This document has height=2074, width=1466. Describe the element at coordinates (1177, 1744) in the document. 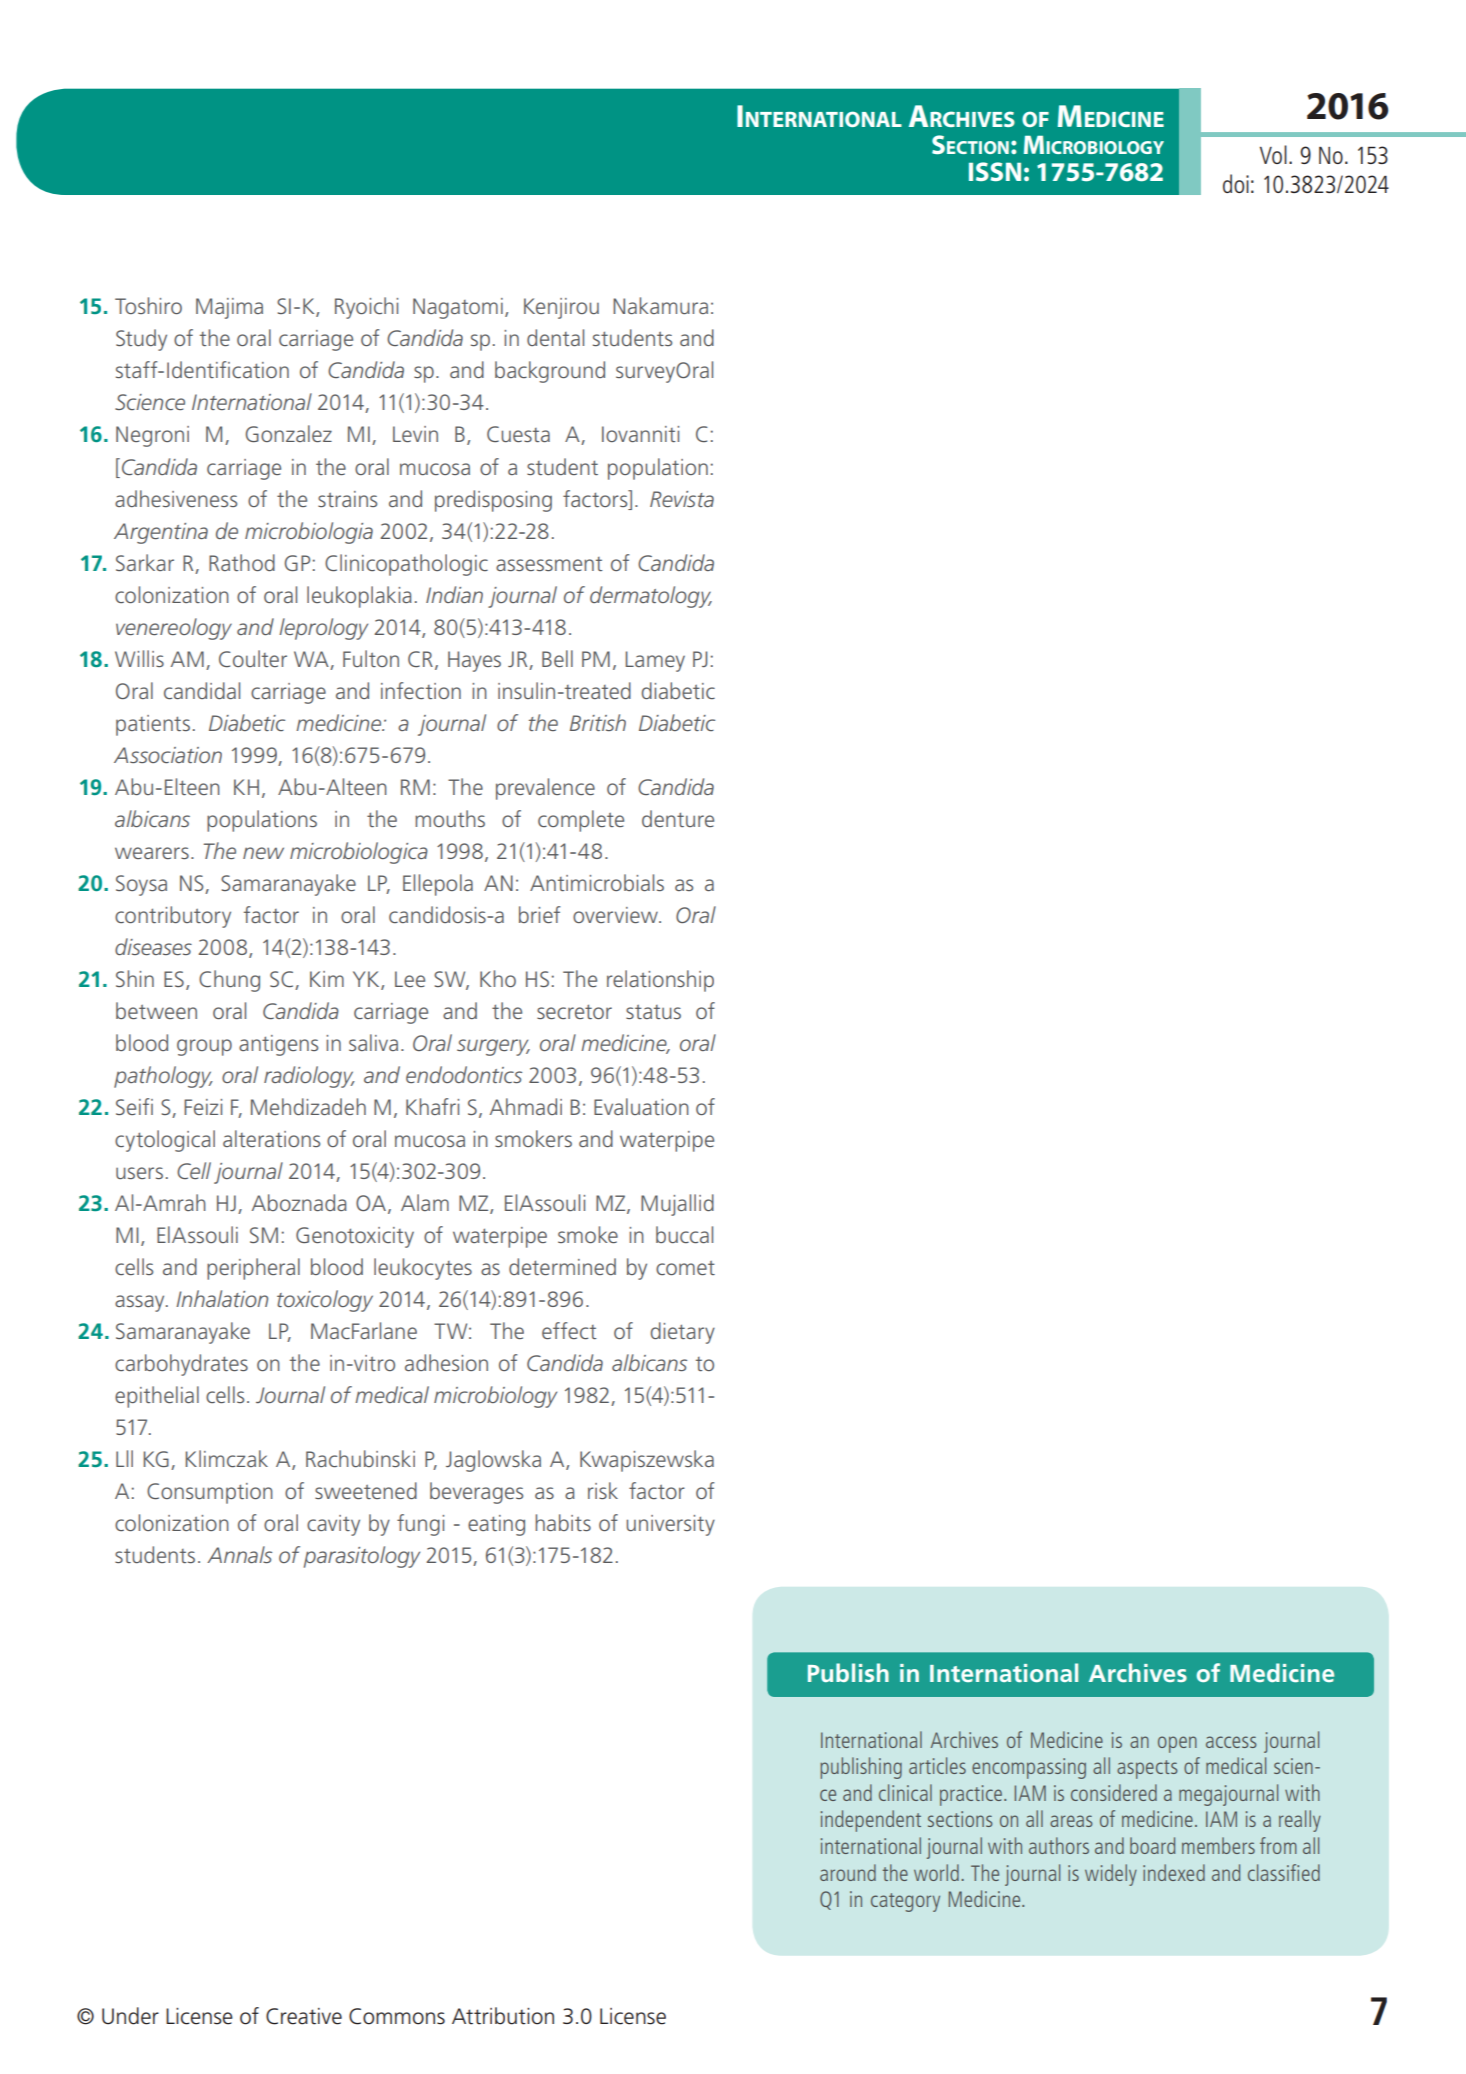

I see `open` at that location.
